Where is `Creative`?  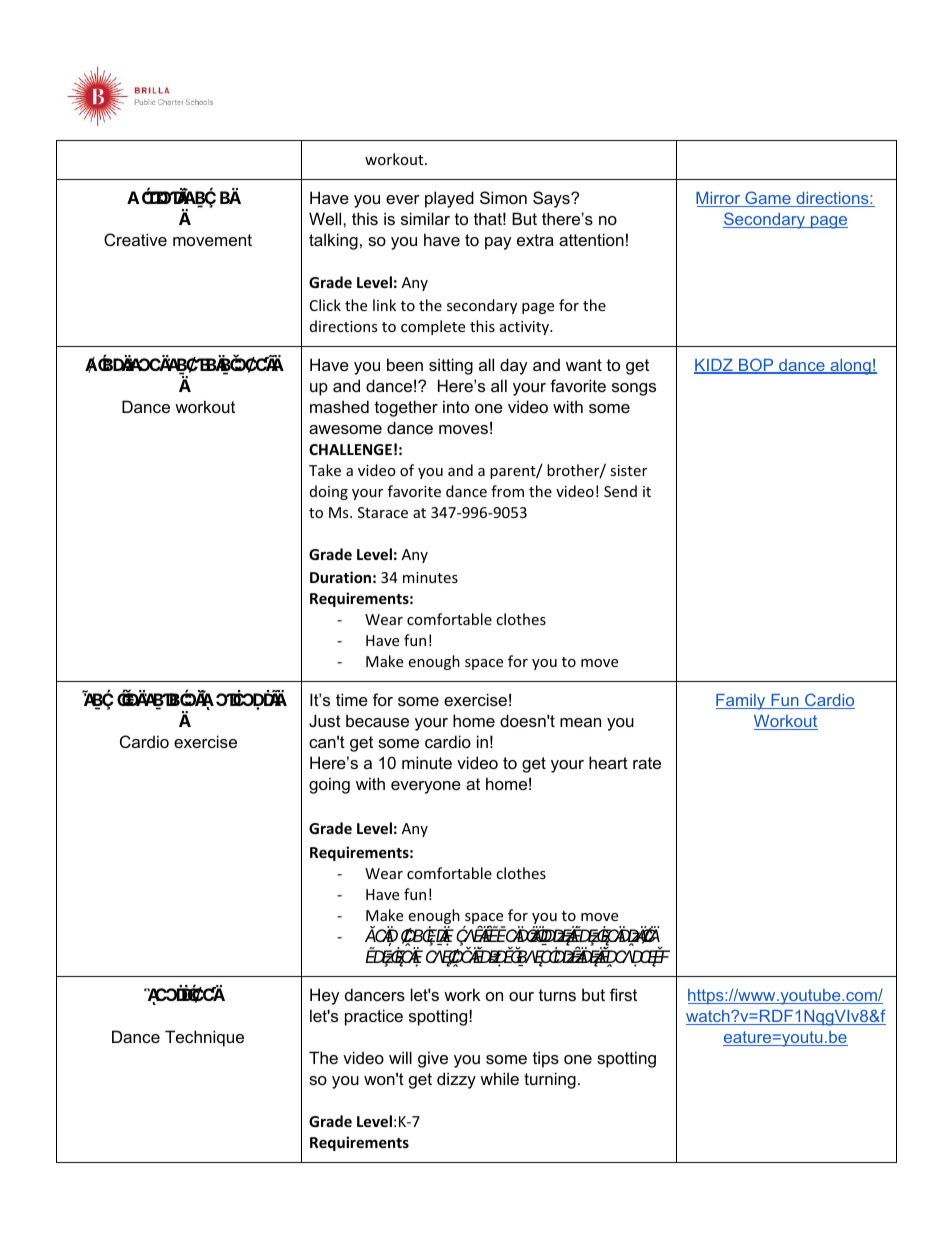 Creative is located at coordinates (135, 239).
